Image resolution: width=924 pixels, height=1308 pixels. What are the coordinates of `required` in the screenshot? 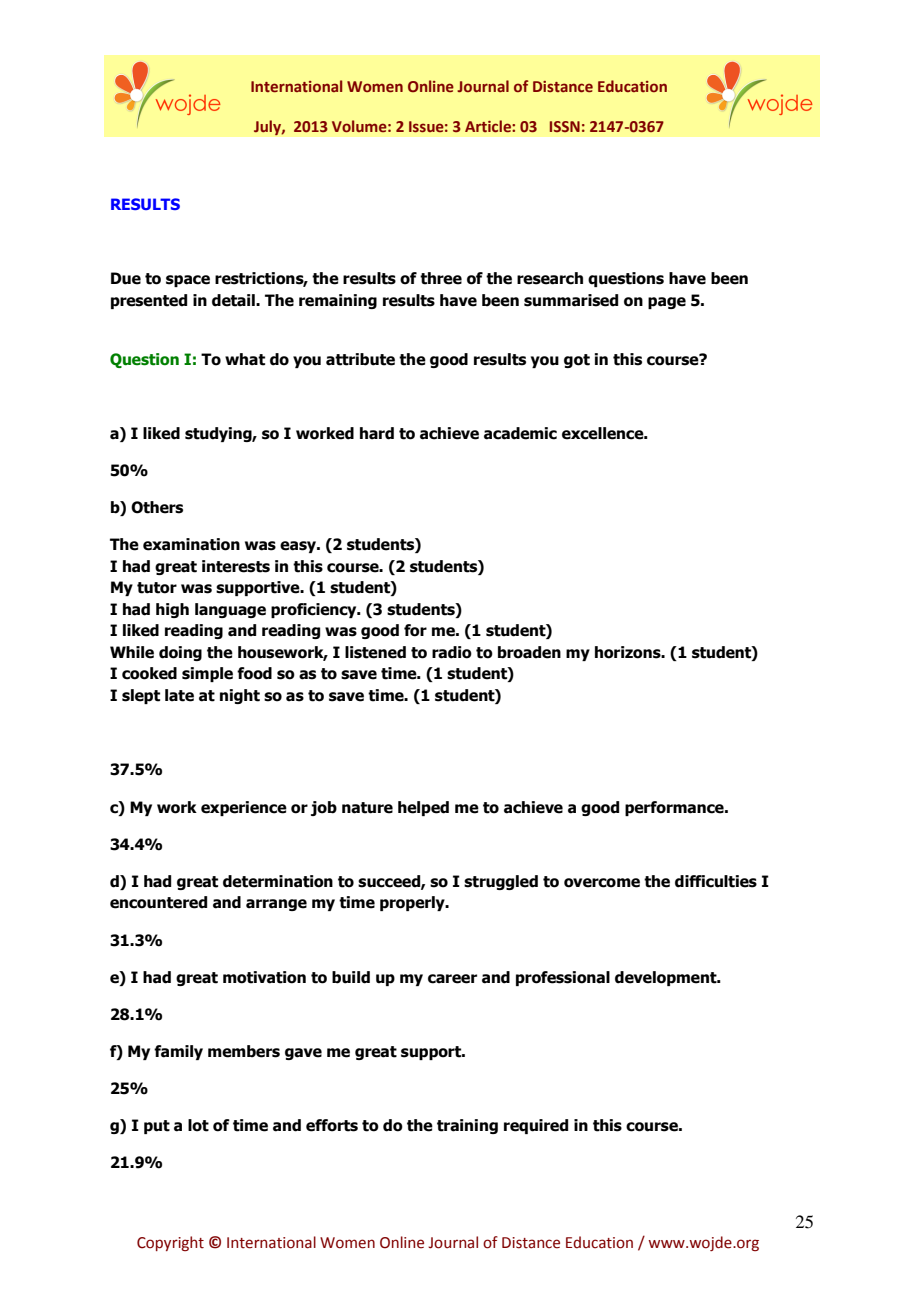 It's located at (536, 1126).
